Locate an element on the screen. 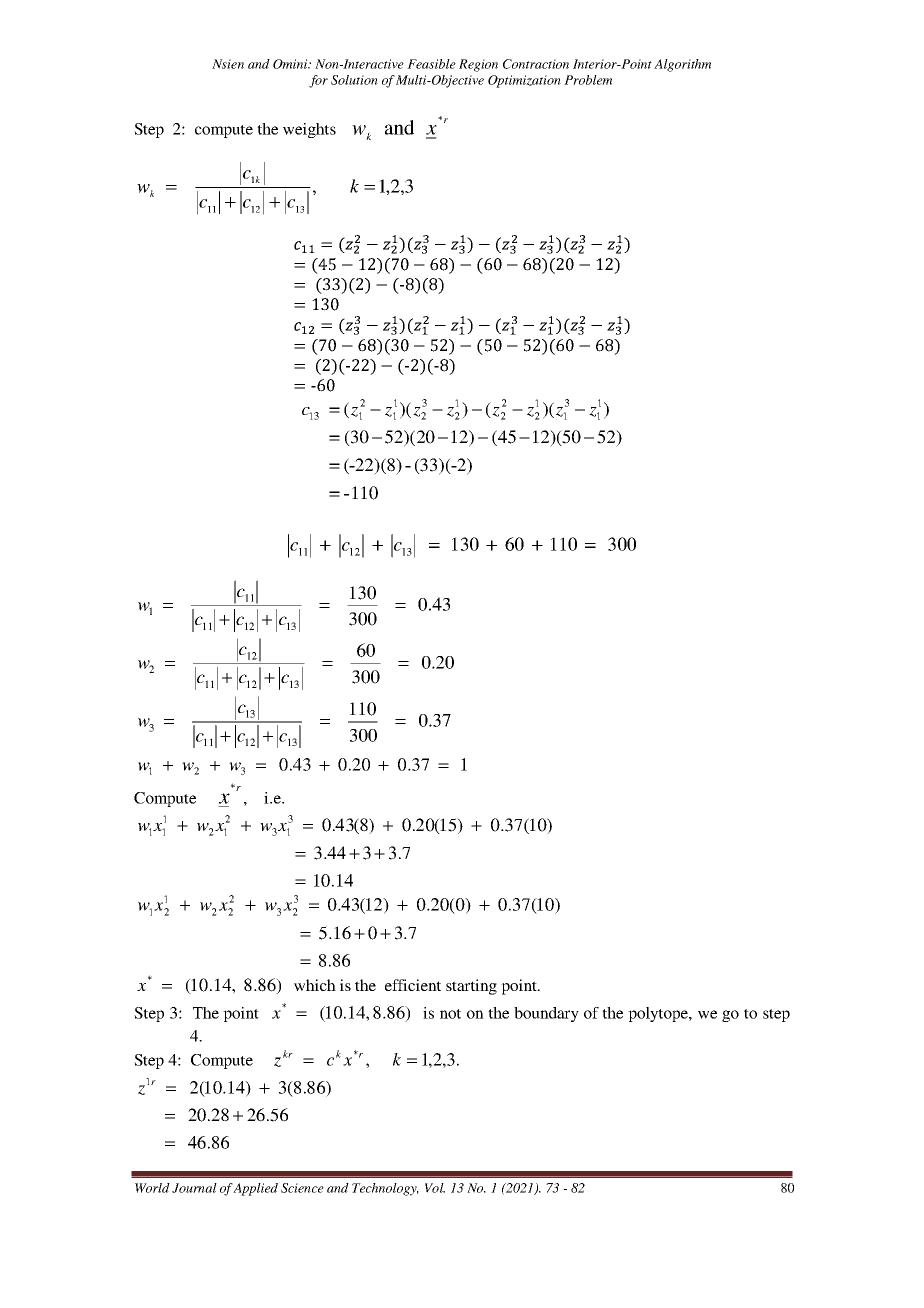 This screenshot has height=1308, width=924. Vol is located at coordinates (435, 1188).
